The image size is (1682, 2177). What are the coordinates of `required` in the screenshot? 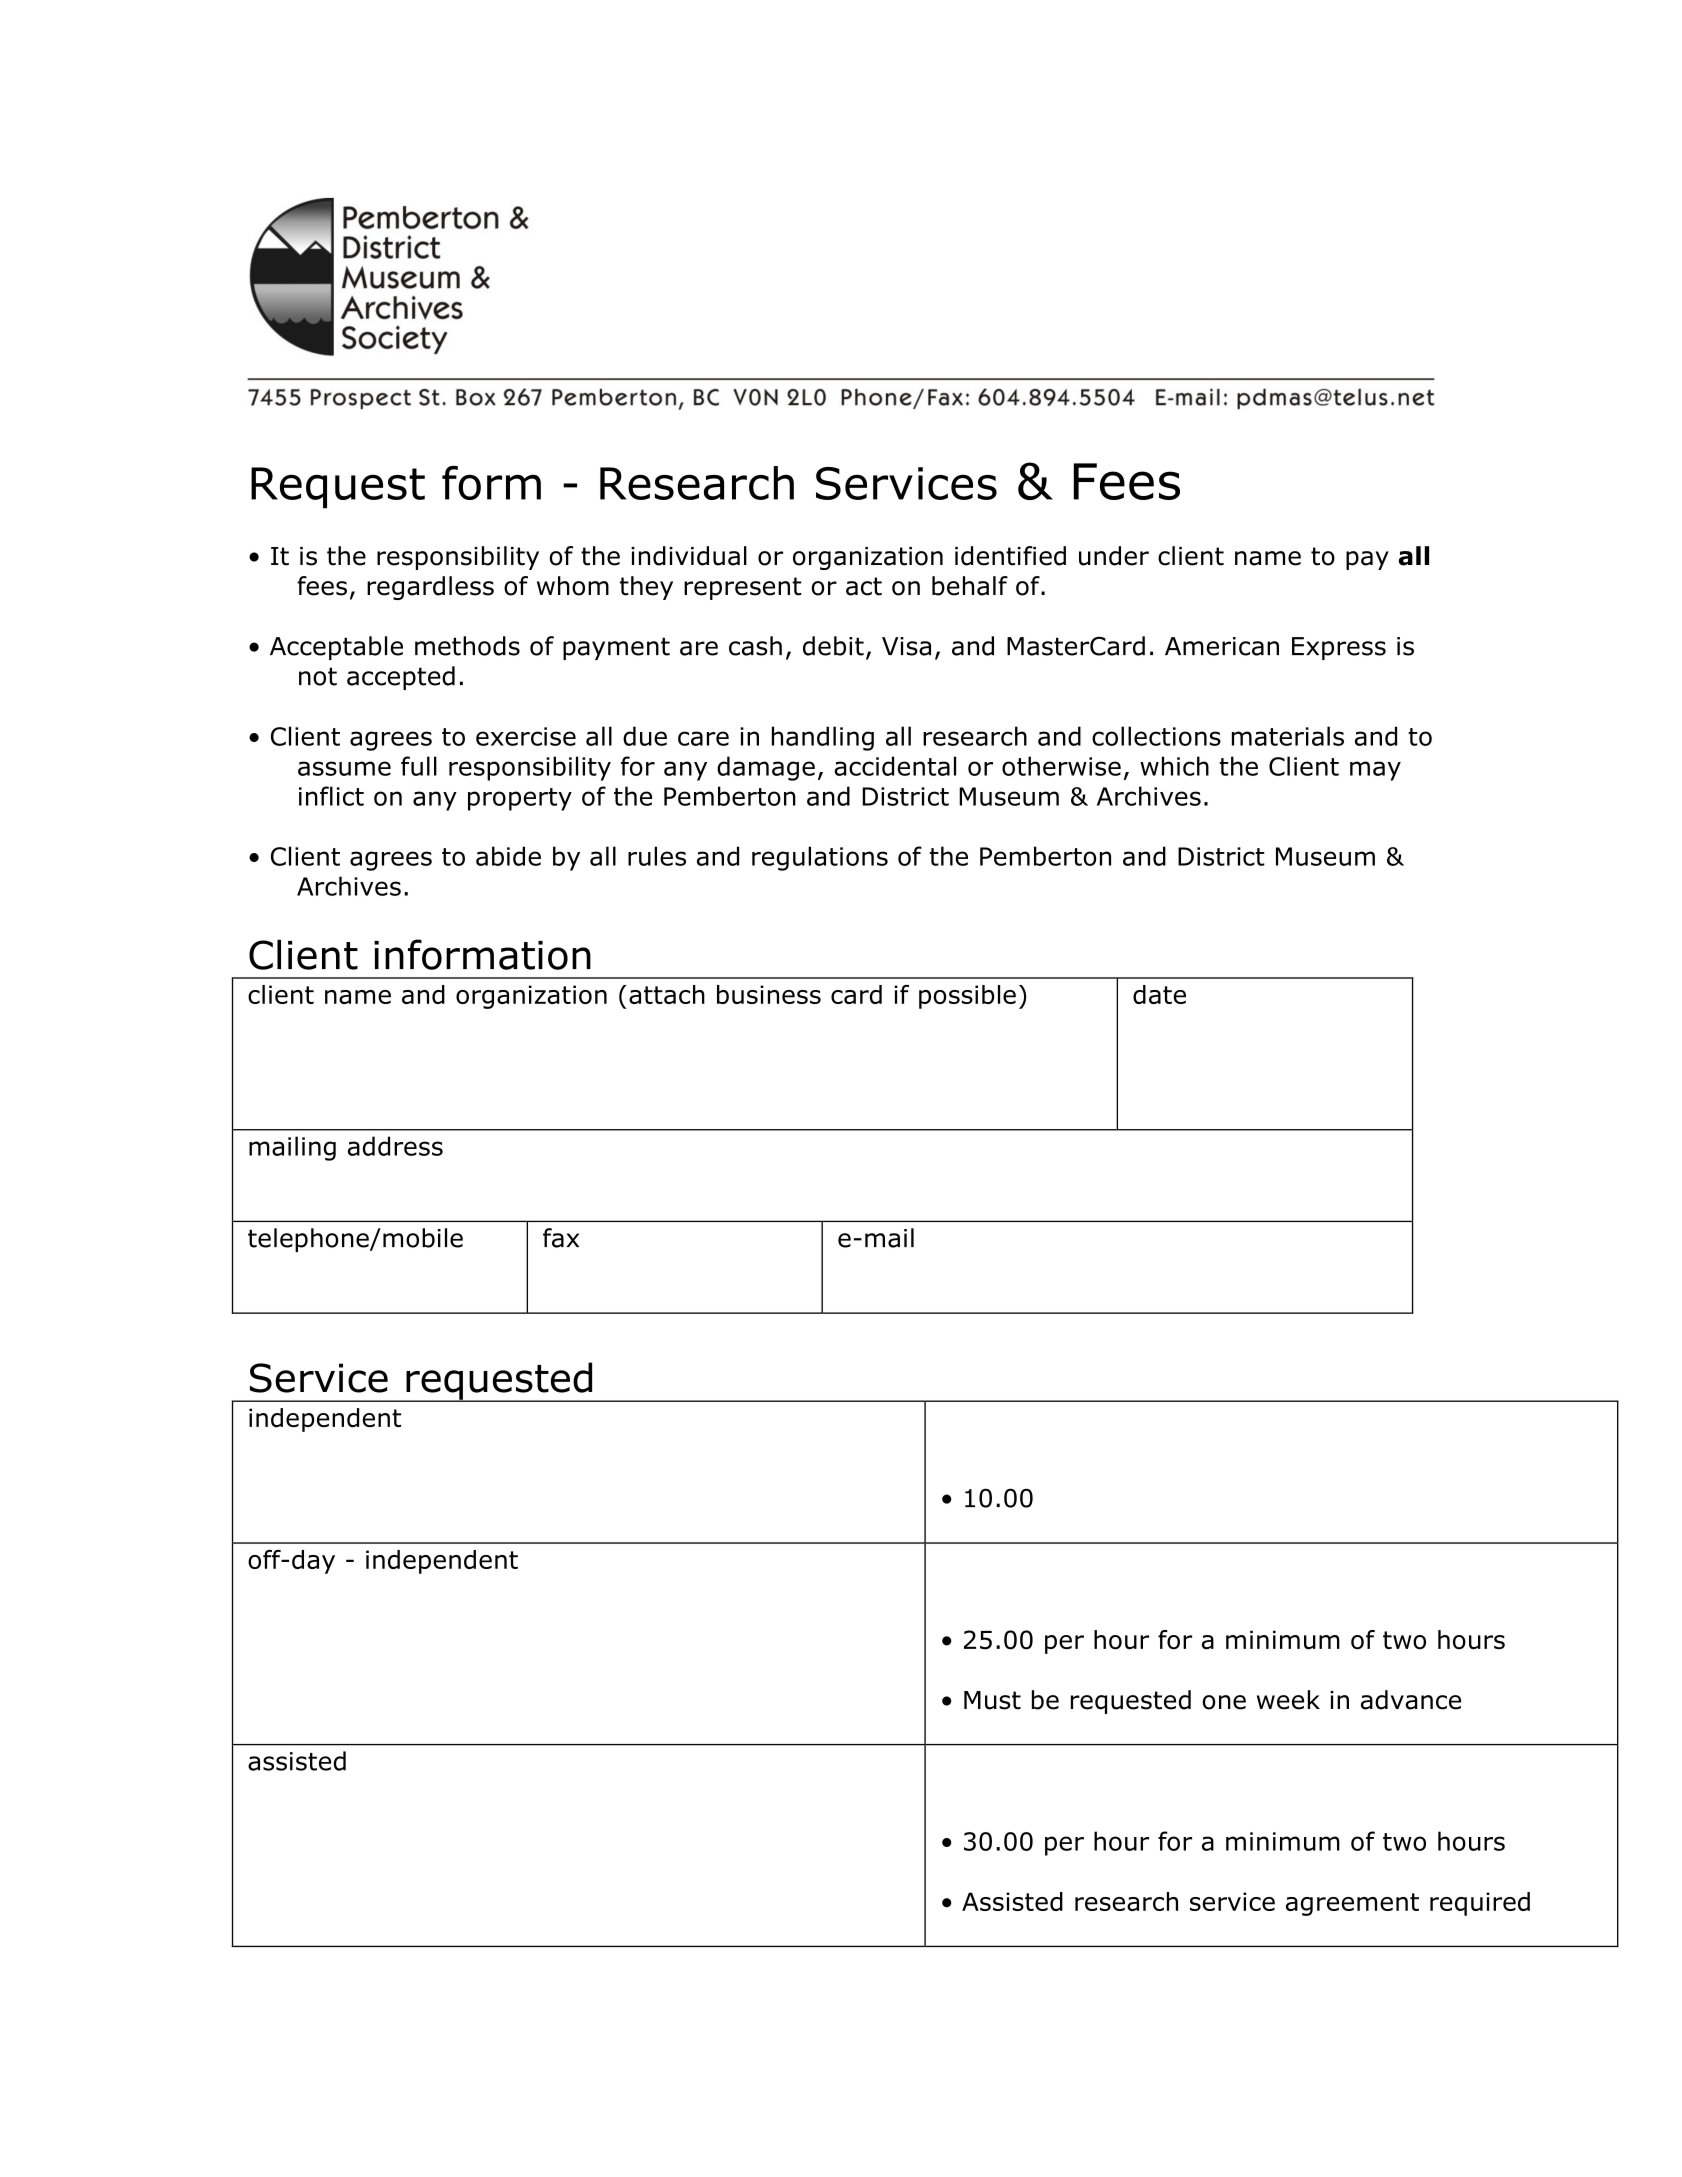 It's located at (1480, 1904).
